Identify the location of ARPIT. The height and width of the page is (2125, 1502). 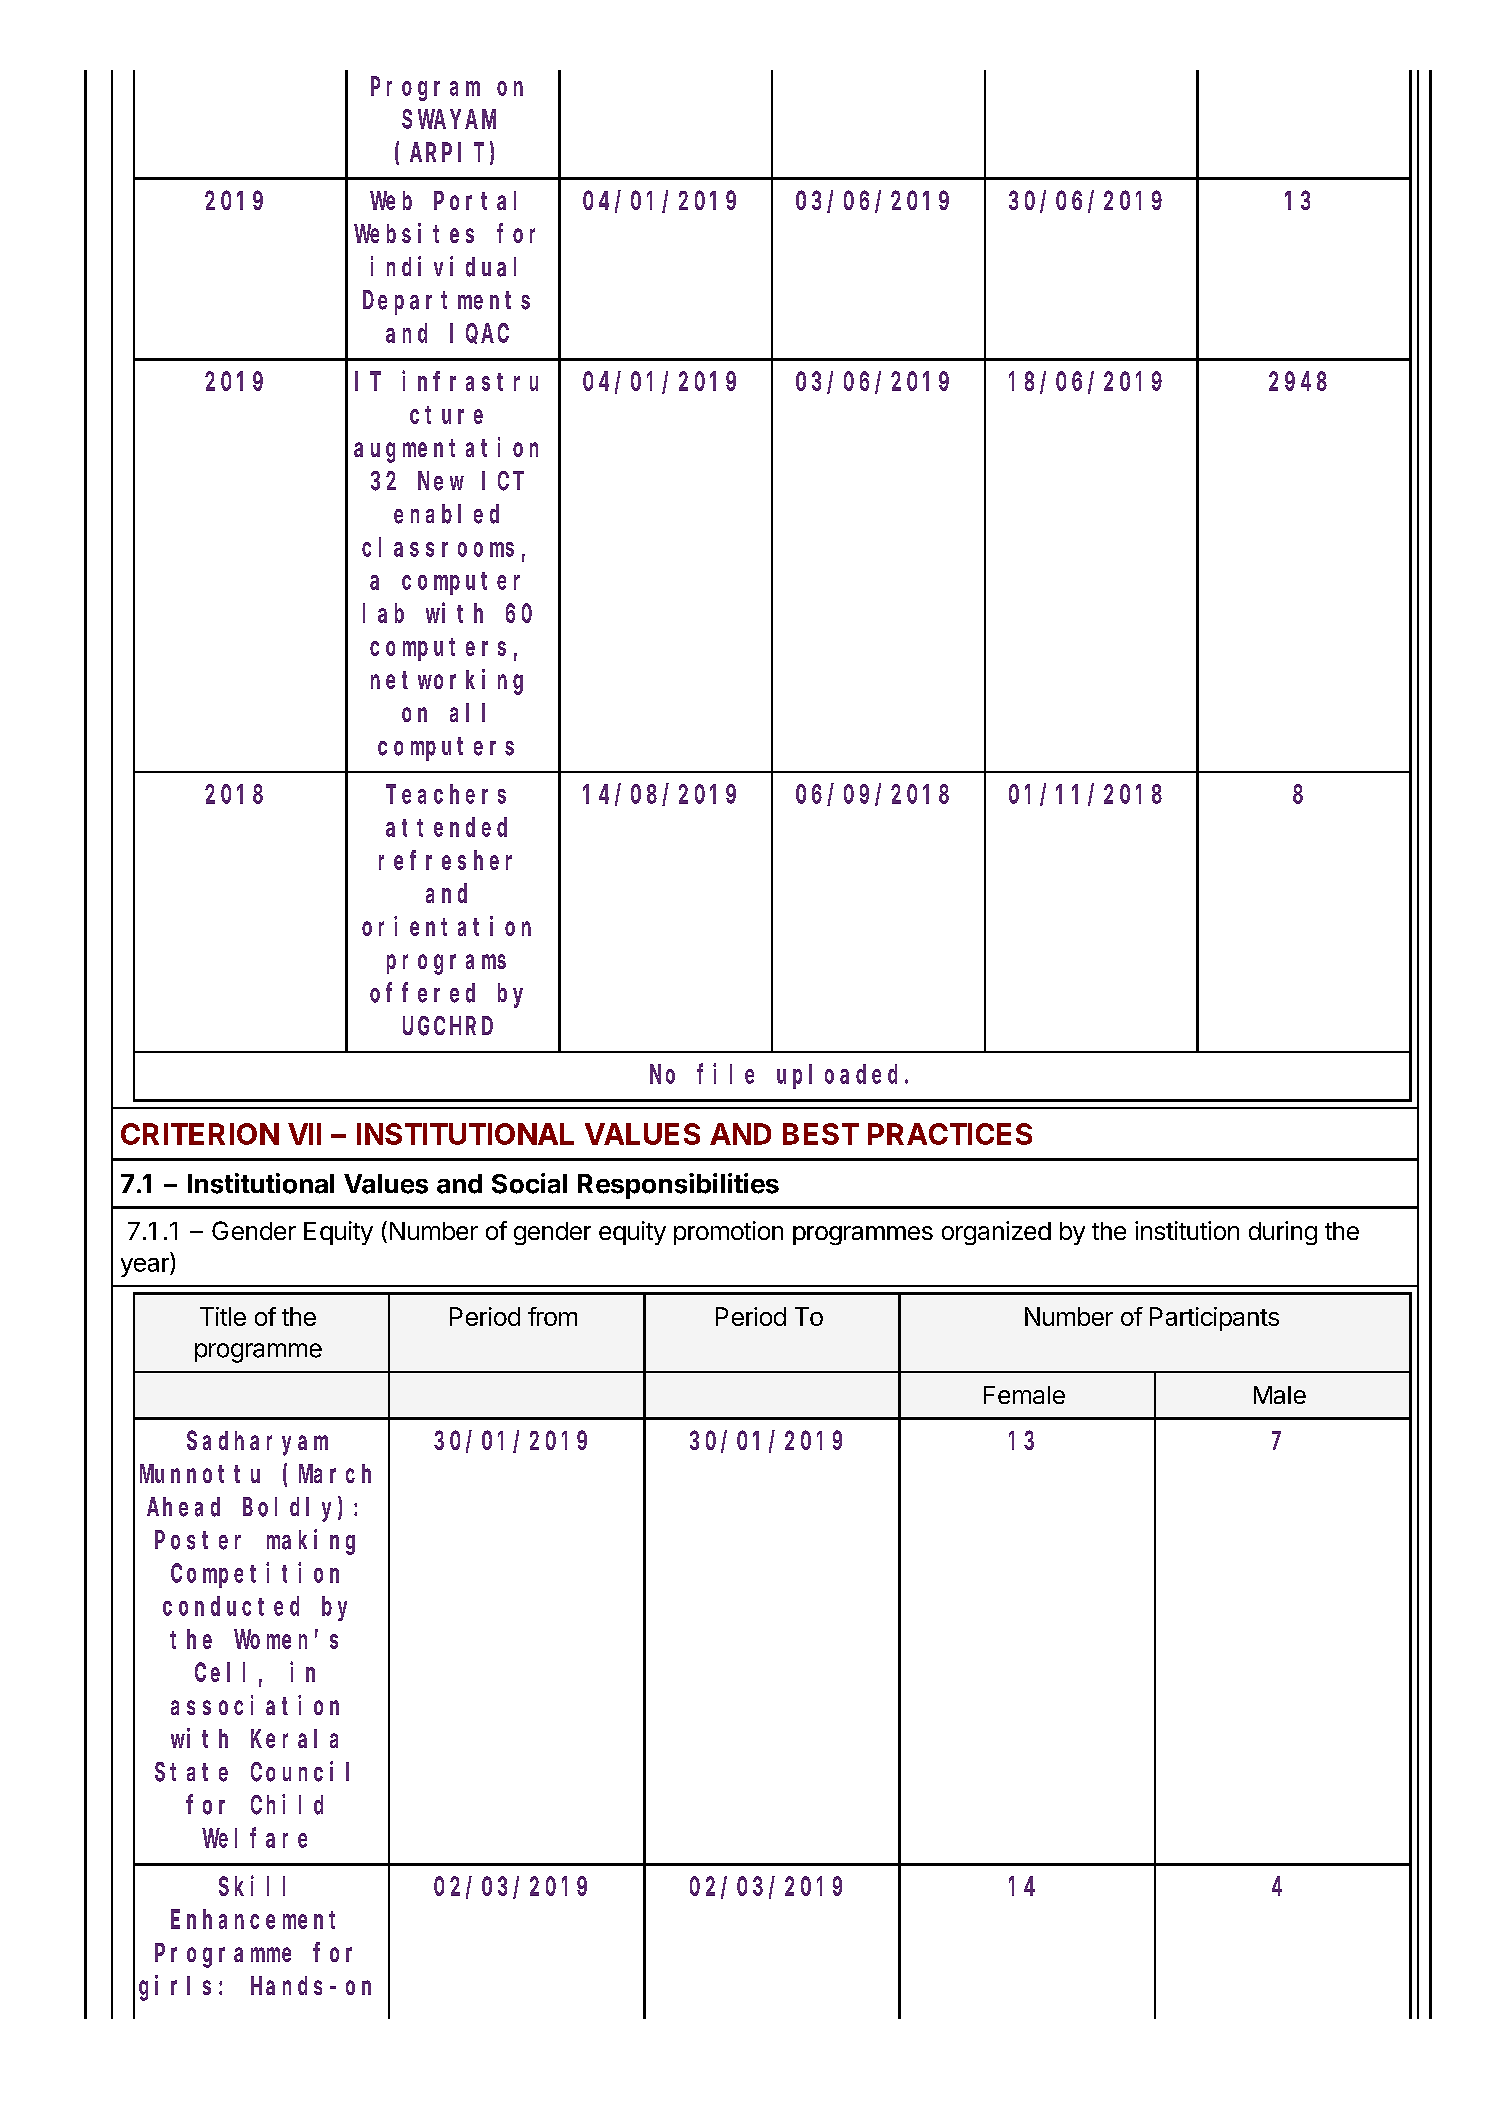
(447, 153).
